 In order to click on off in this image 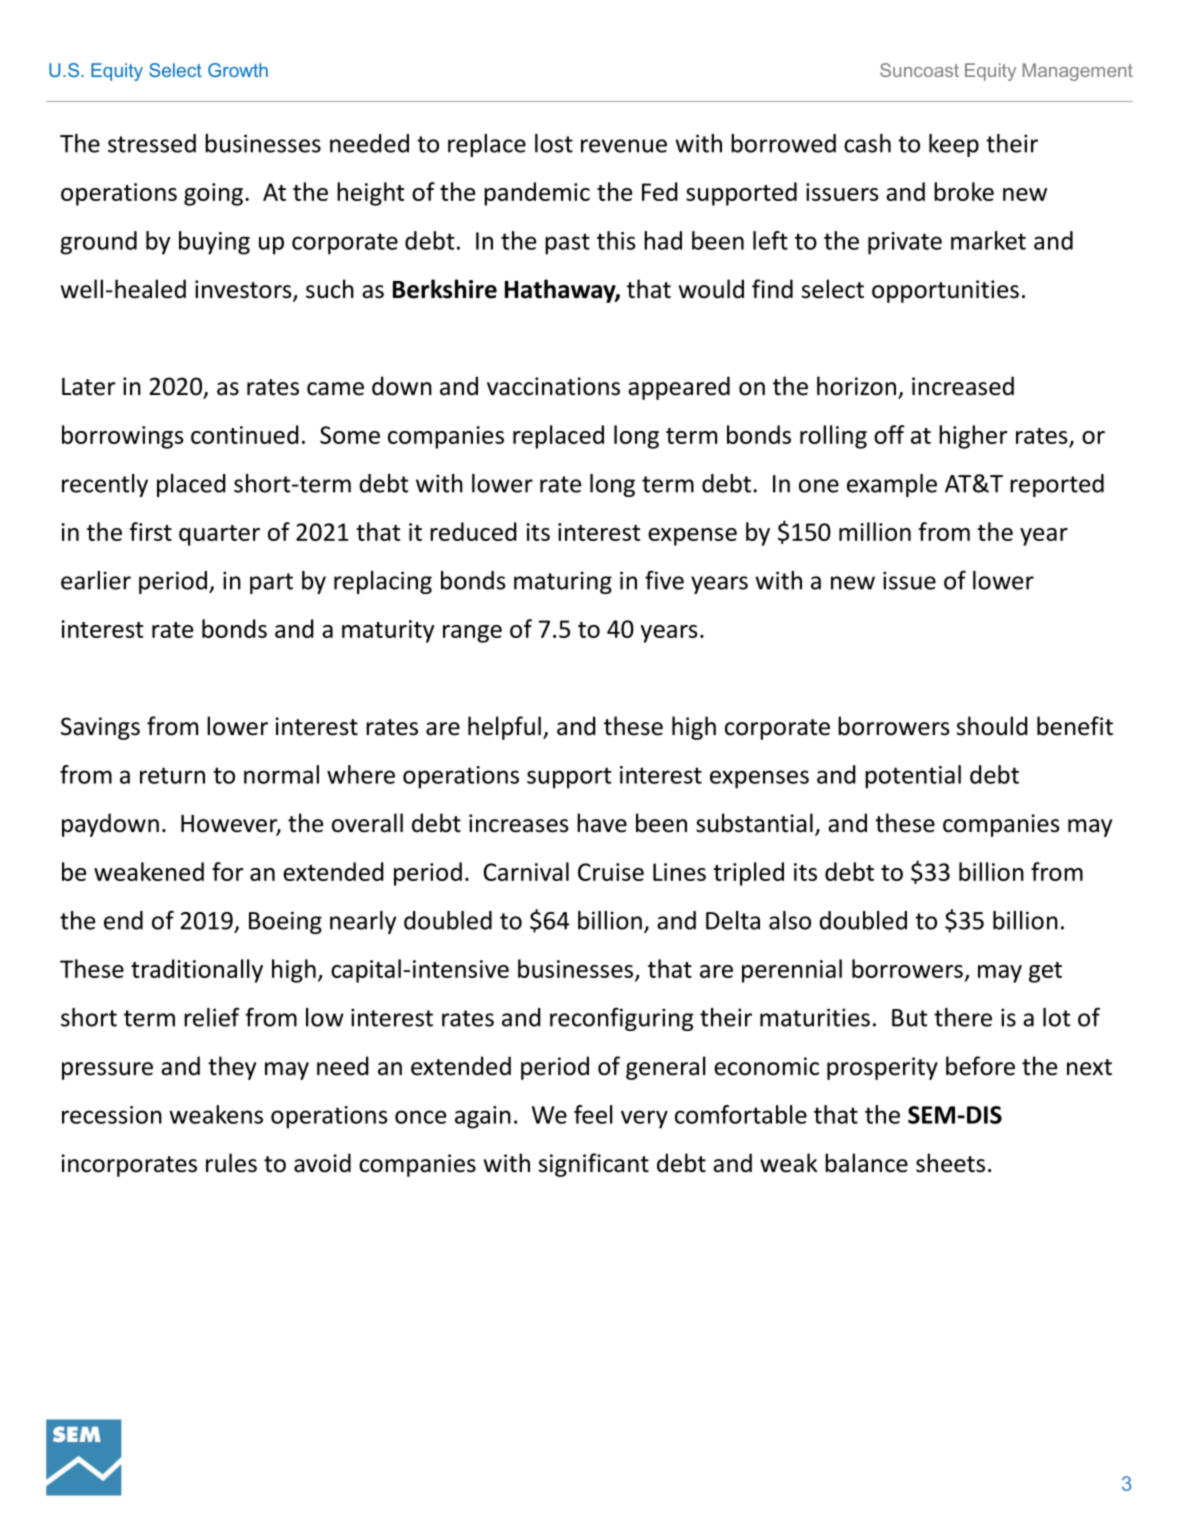, I will do `click(889, 434)`.
